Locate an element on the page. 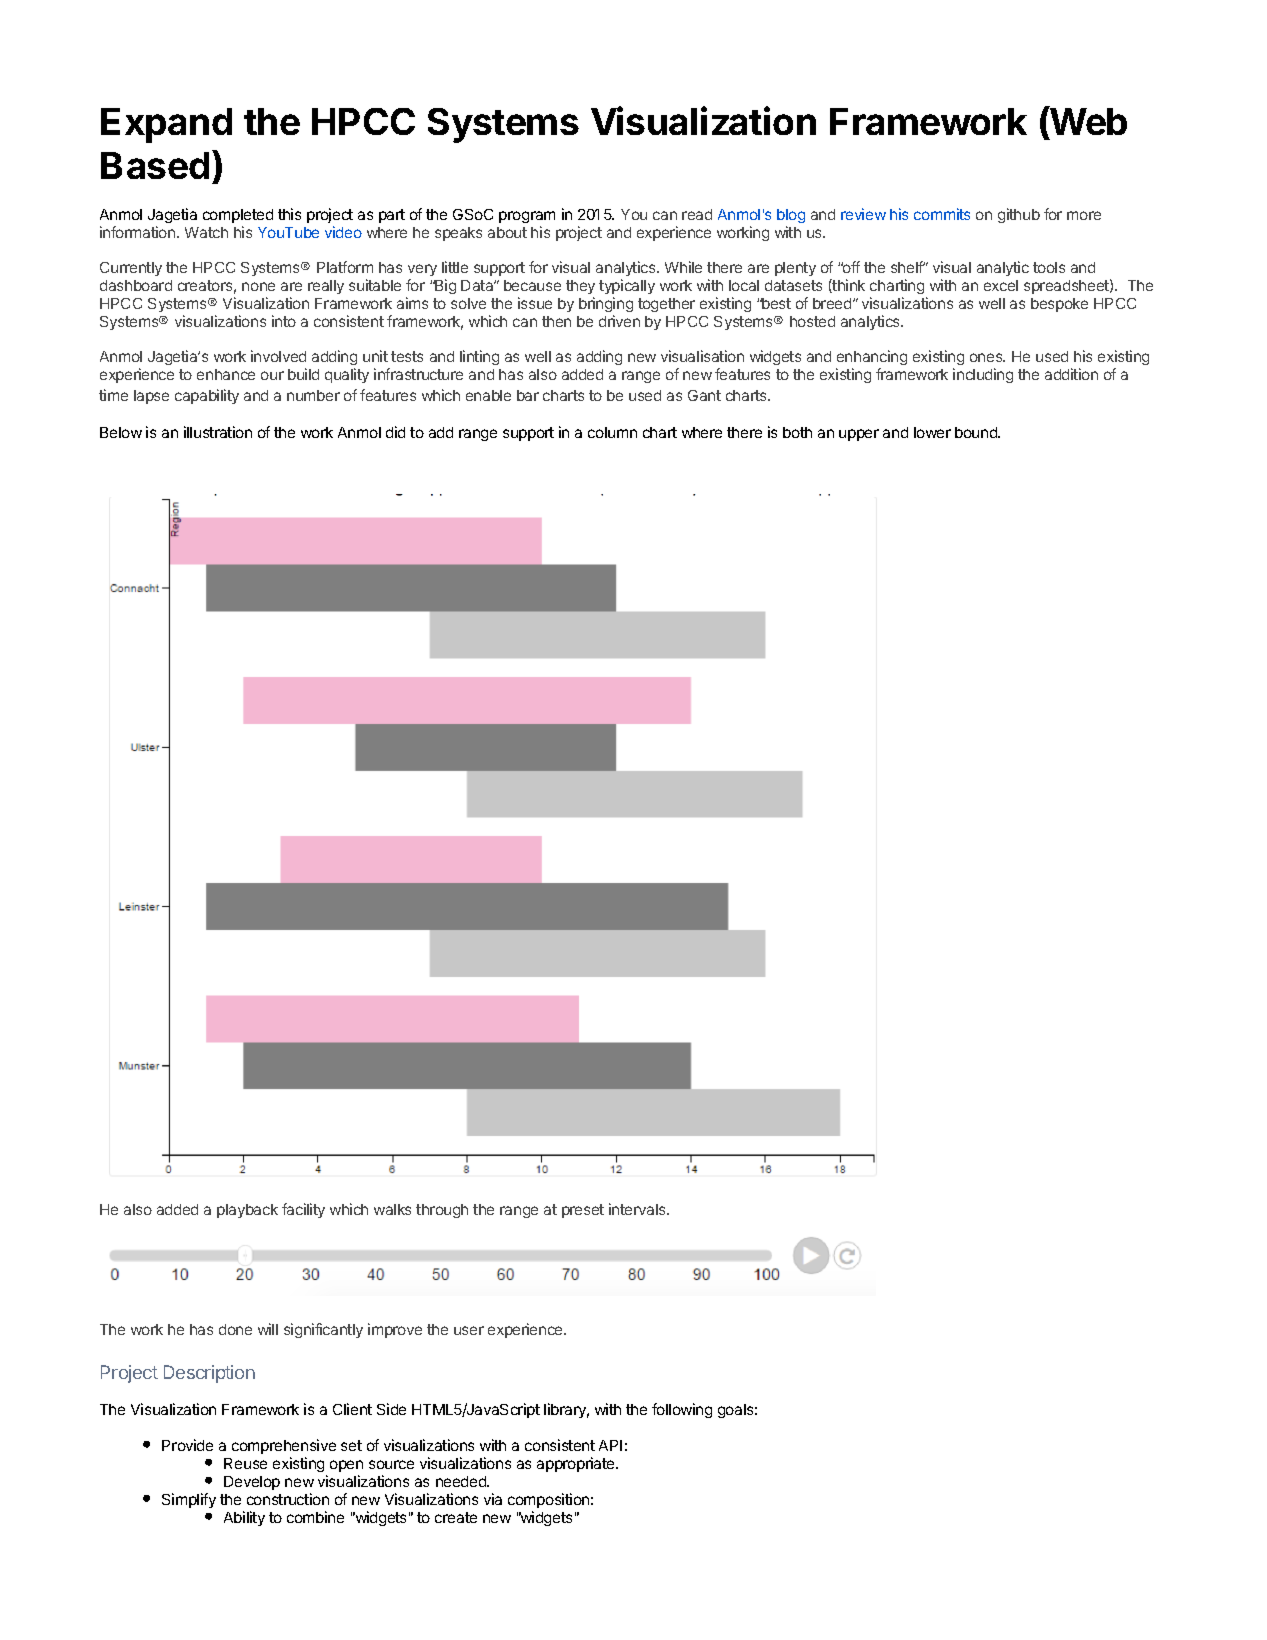  intervals is located at coordinates (638, 1209).
